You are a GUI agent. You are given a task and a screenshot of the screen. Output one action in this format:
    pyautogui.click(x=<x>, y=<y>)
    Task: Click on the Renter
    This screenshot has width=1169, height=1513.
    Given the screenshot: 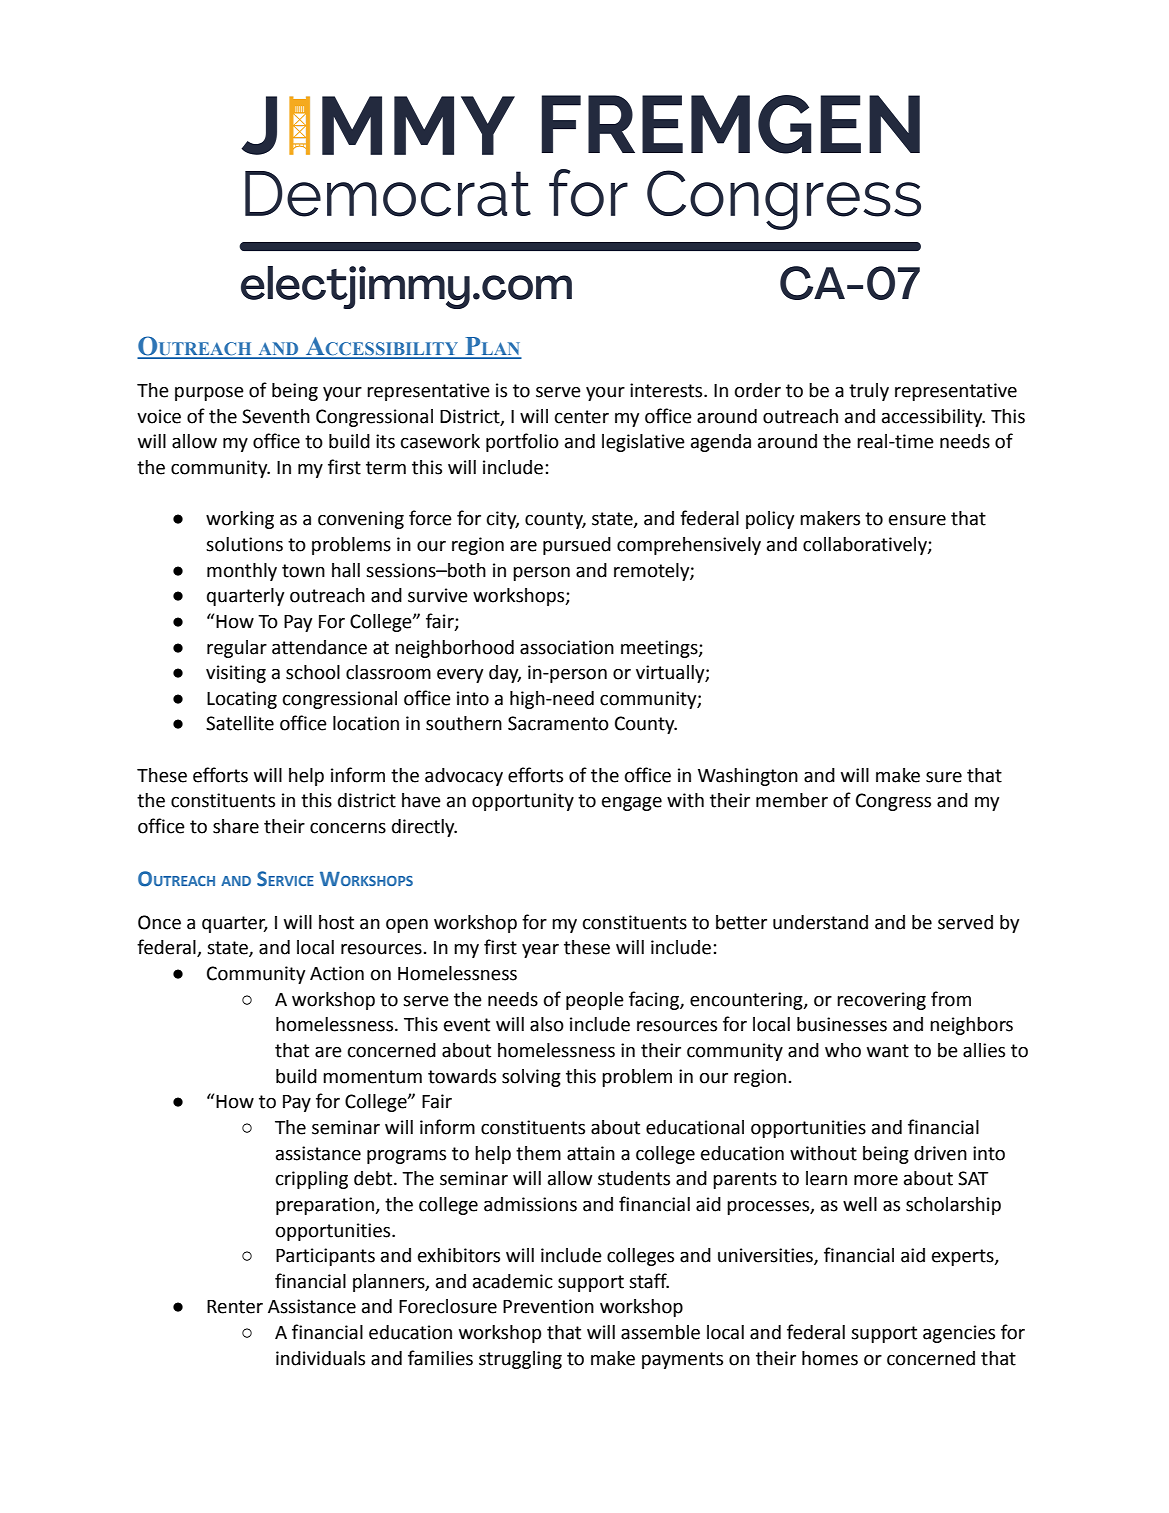 What is the action you would take?
    pyautogui.click(x=235, y=1307)
